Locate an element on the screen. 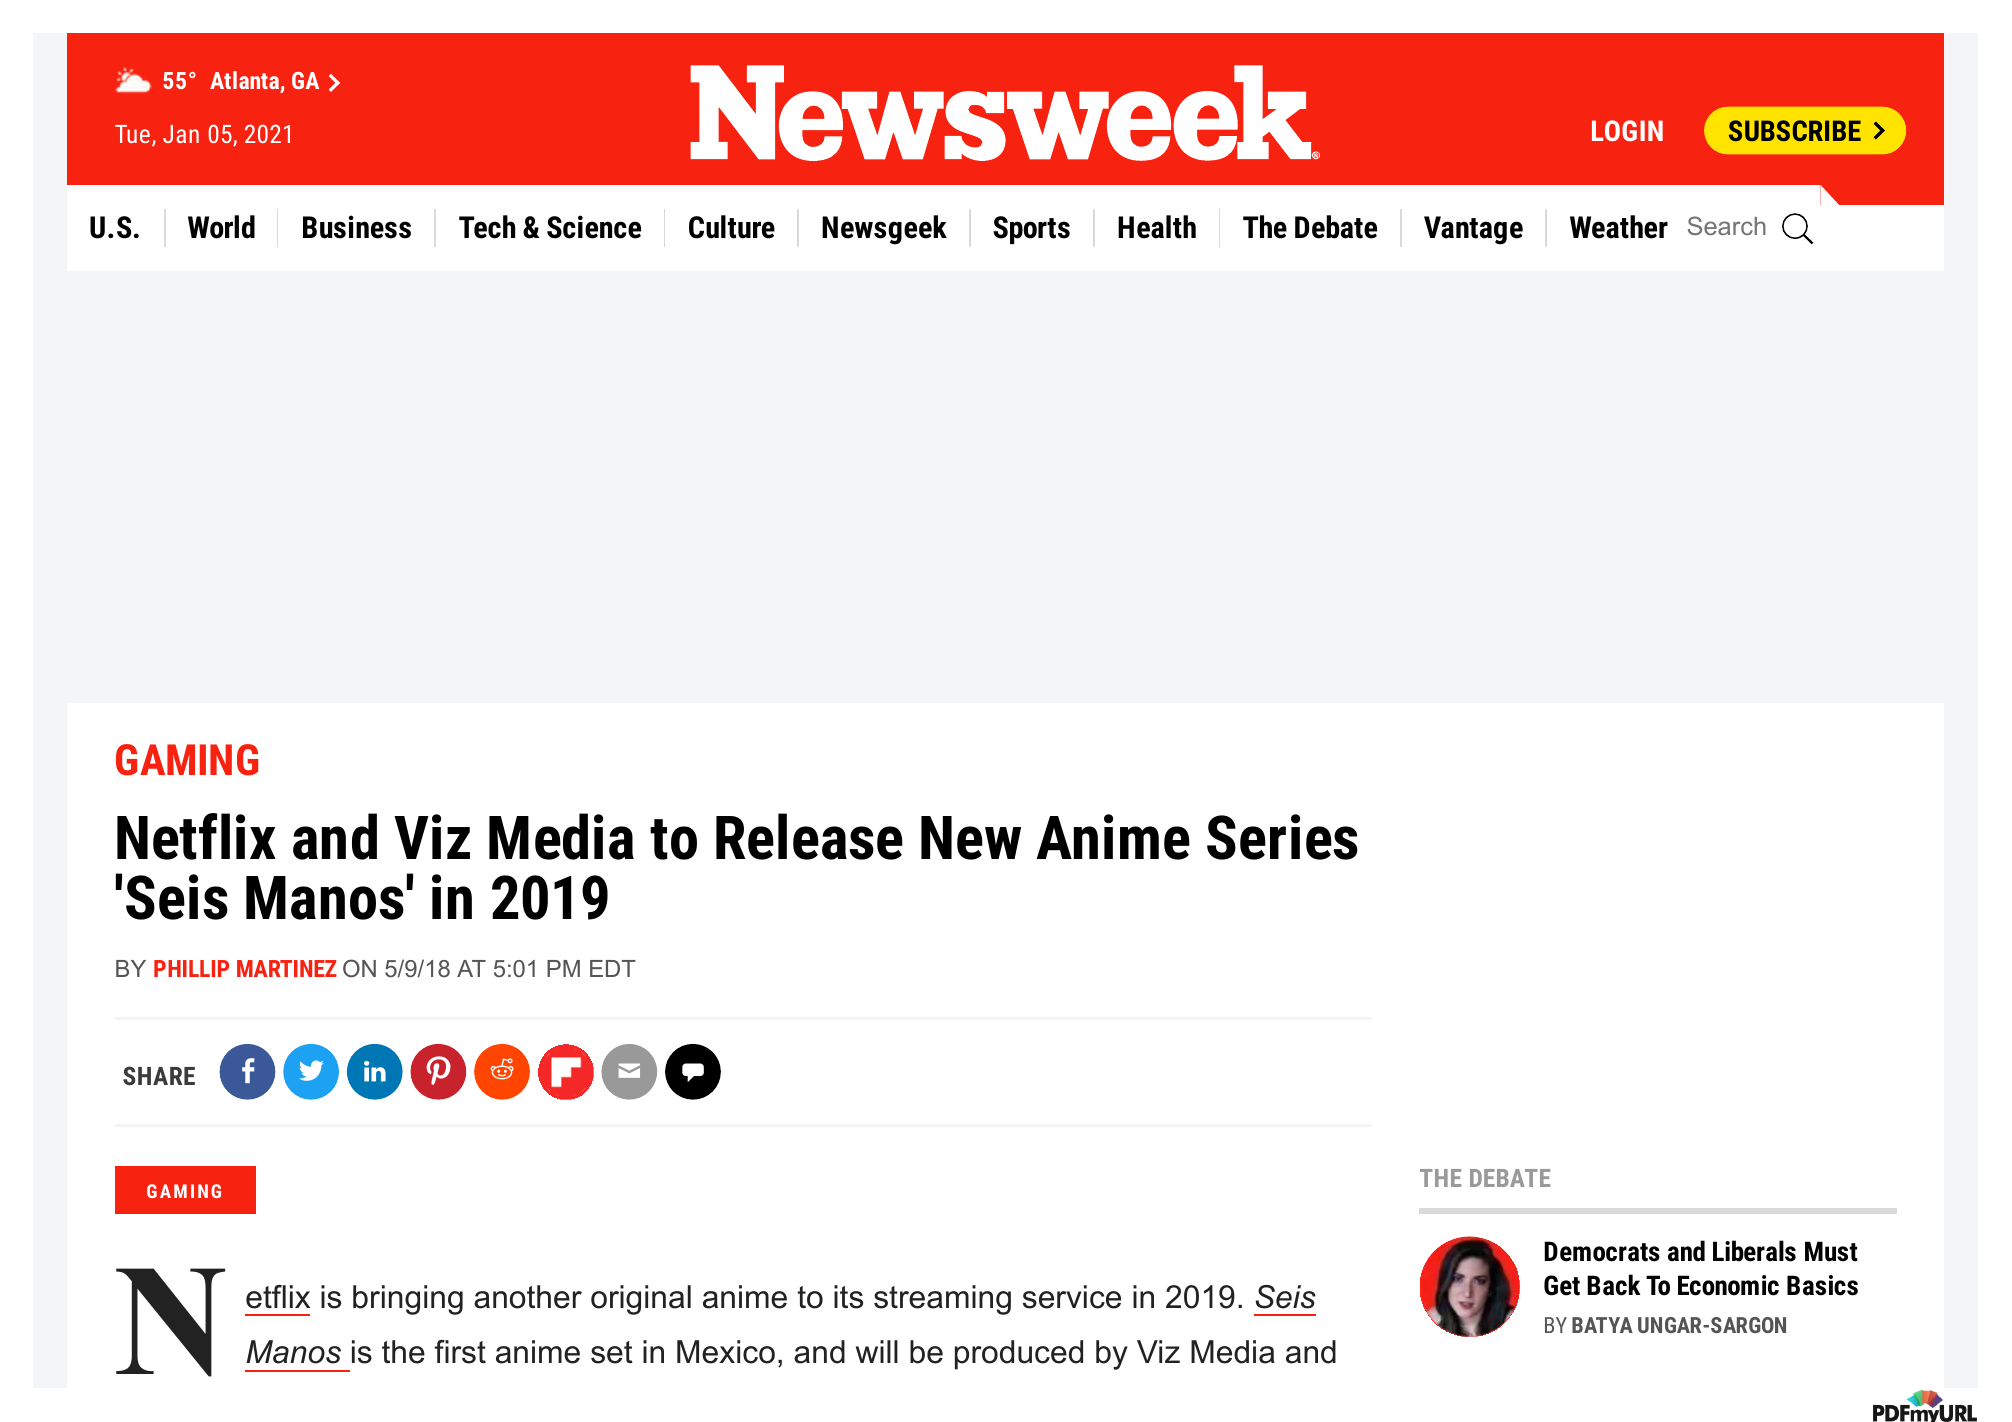  Business is located at coordinates (357, 227).
